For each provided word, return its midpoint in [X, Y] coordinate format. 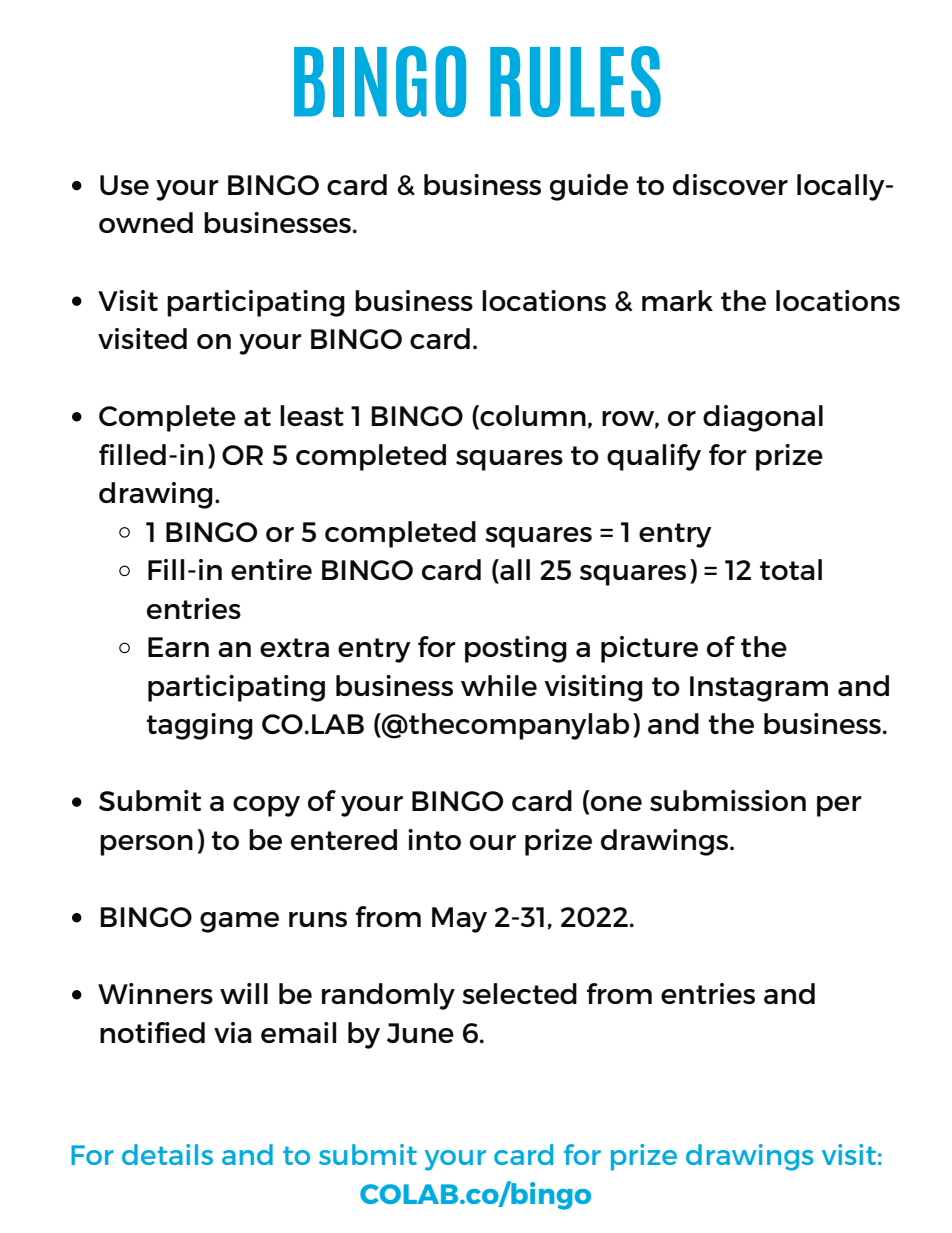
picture [649, 649]
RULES [575, 81]
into [434, 839]
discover [730, 184]
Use [124, 185]
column [532, 417]
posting [516, 649]
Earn [178, 647]
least [312, 415]
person [146, 845]
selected [519, 993]
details [167, 1154]
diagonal [763, 418]
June [420, 1033]
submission [728, 800]
